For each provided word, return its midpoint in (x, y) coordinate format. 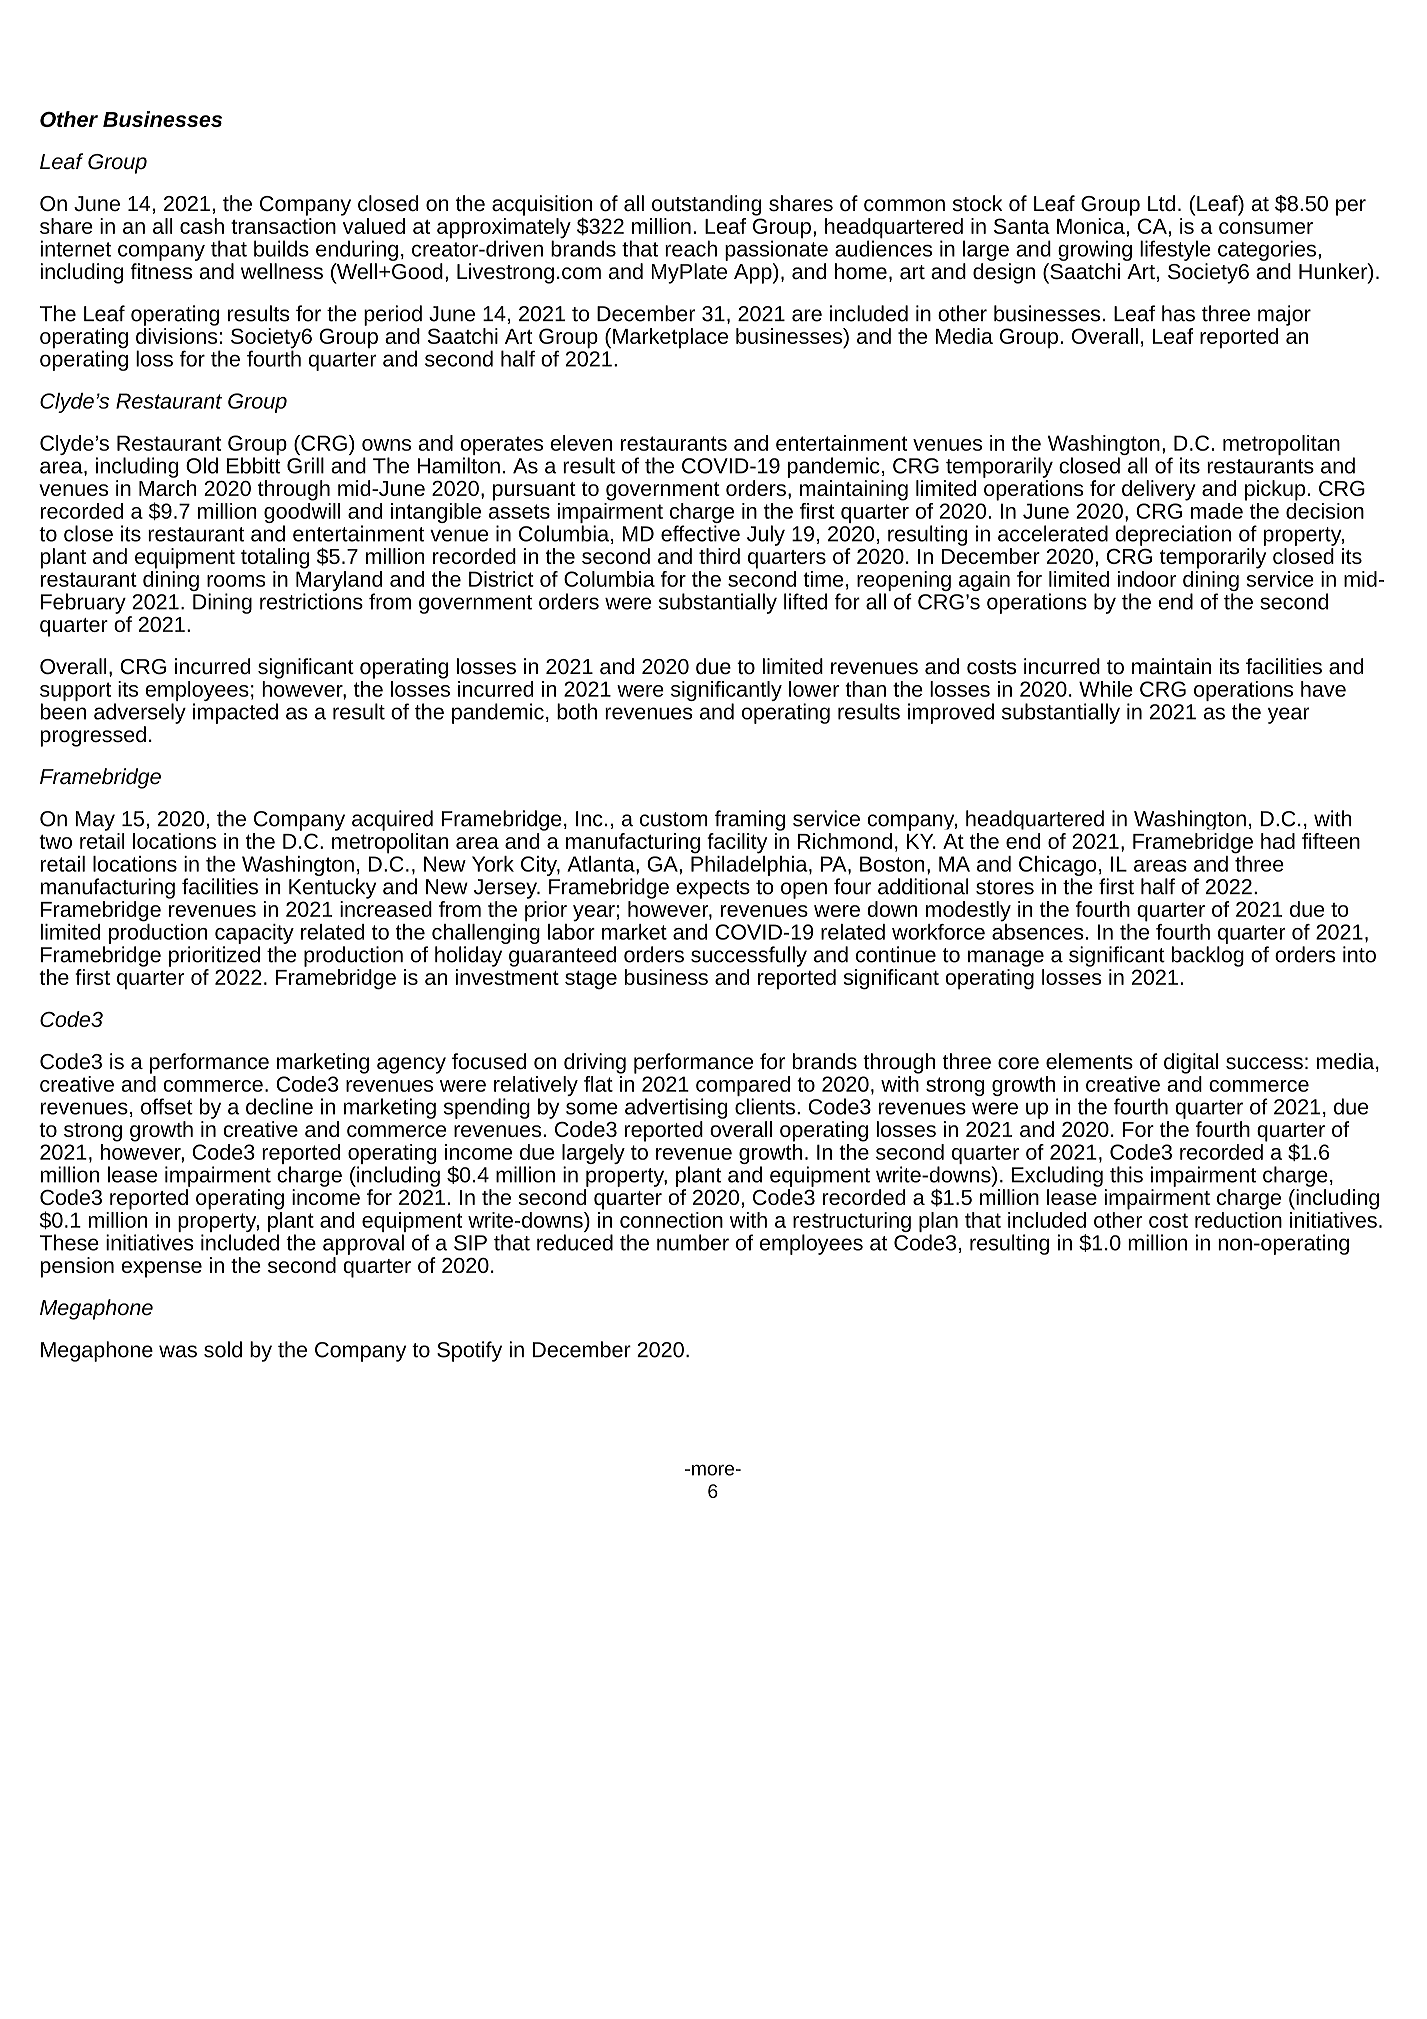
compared (743, 1087)
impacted (235, 713)
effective (700, 533)
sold (223, 1349)
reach (691, 248)
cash (202, 226)
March (168, 488)
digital (1191, 1063)
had (1278, 841)
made (1217, 511)
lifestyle (1175, 250)
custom (673, 819)
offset (167, 1106)
